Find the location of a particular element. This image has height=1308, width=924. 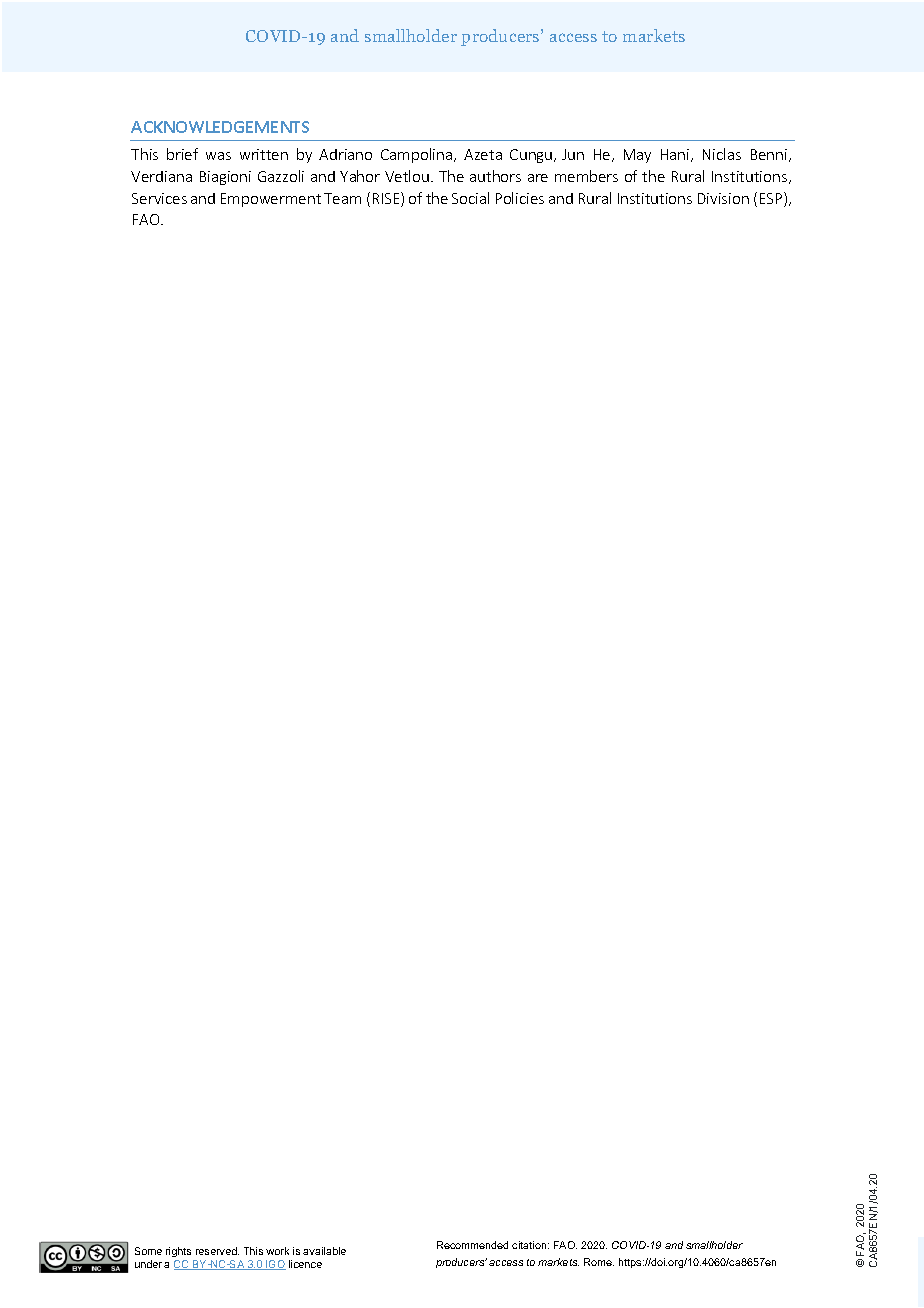

Division is located at coordinates (723, 198).
